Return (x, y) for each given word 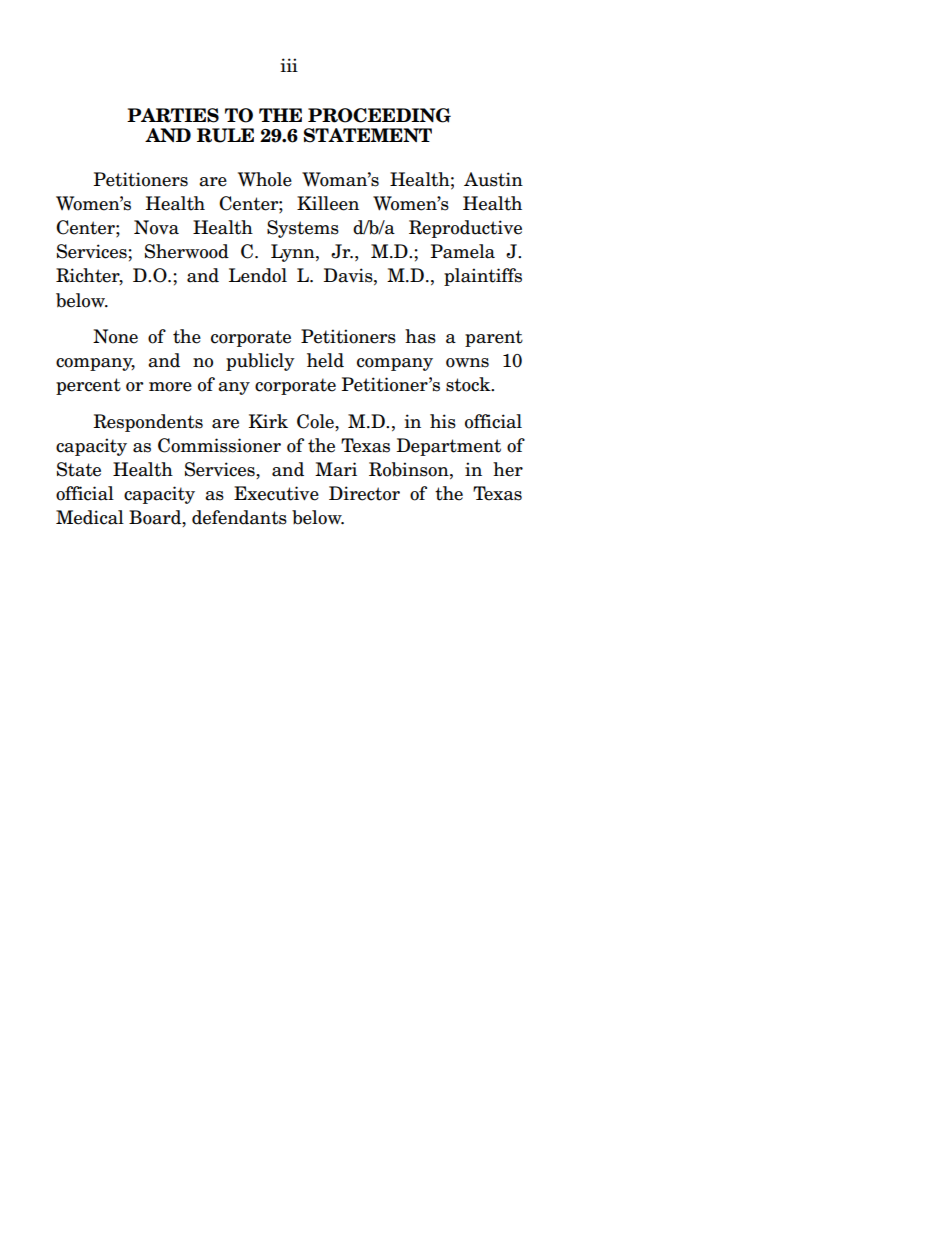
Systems (303, 229)
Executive (276, 493)
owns (467, 363)
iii (289, 65)
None (115, 336)
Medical (90, 517)
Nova (156, 227)
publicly (260, 362)
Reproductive (465, 229)
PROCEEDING (379, 115)
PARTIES (173, 115)
